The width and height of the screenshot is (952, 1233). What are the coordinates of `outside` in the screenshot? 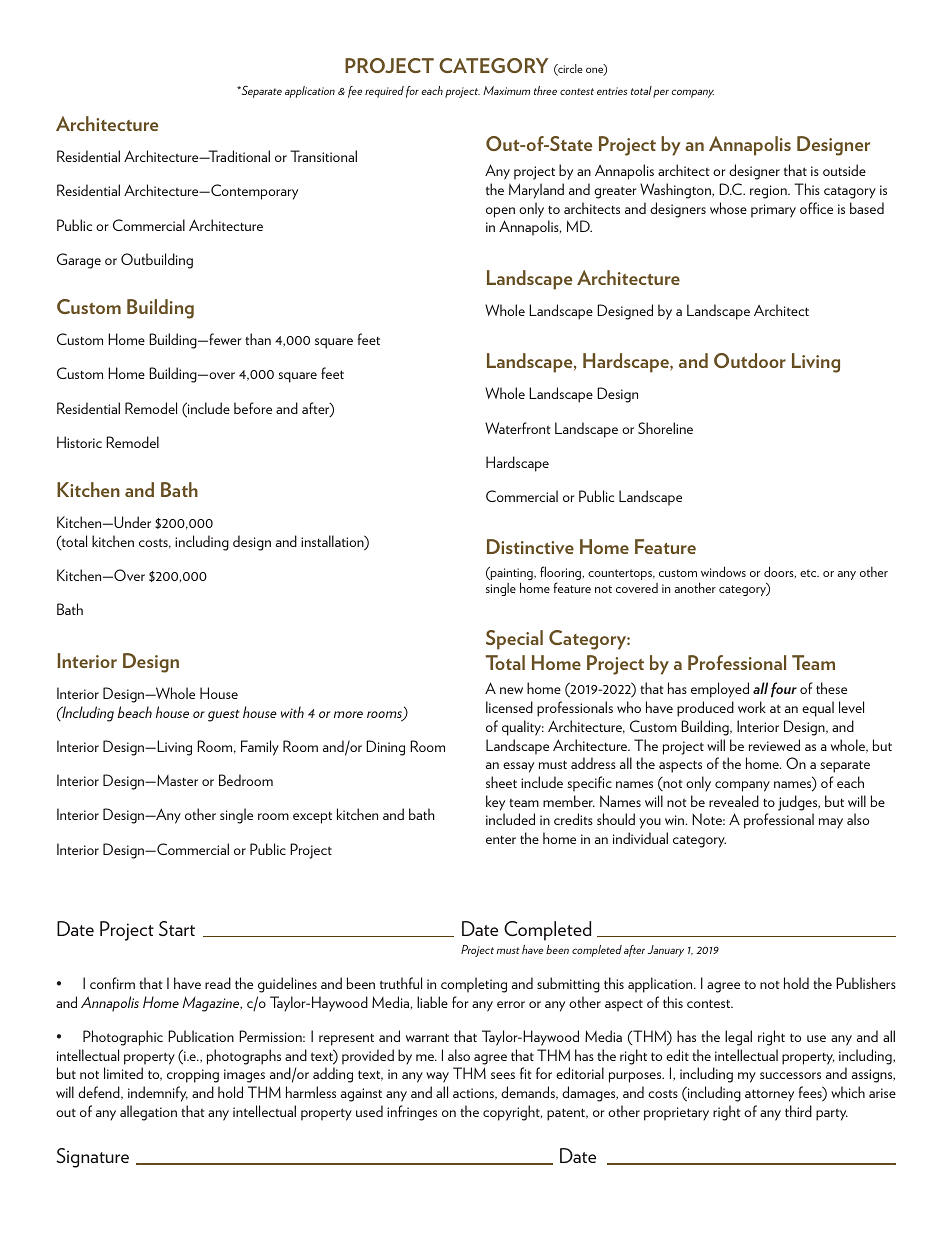 It's located at (844, 170).
